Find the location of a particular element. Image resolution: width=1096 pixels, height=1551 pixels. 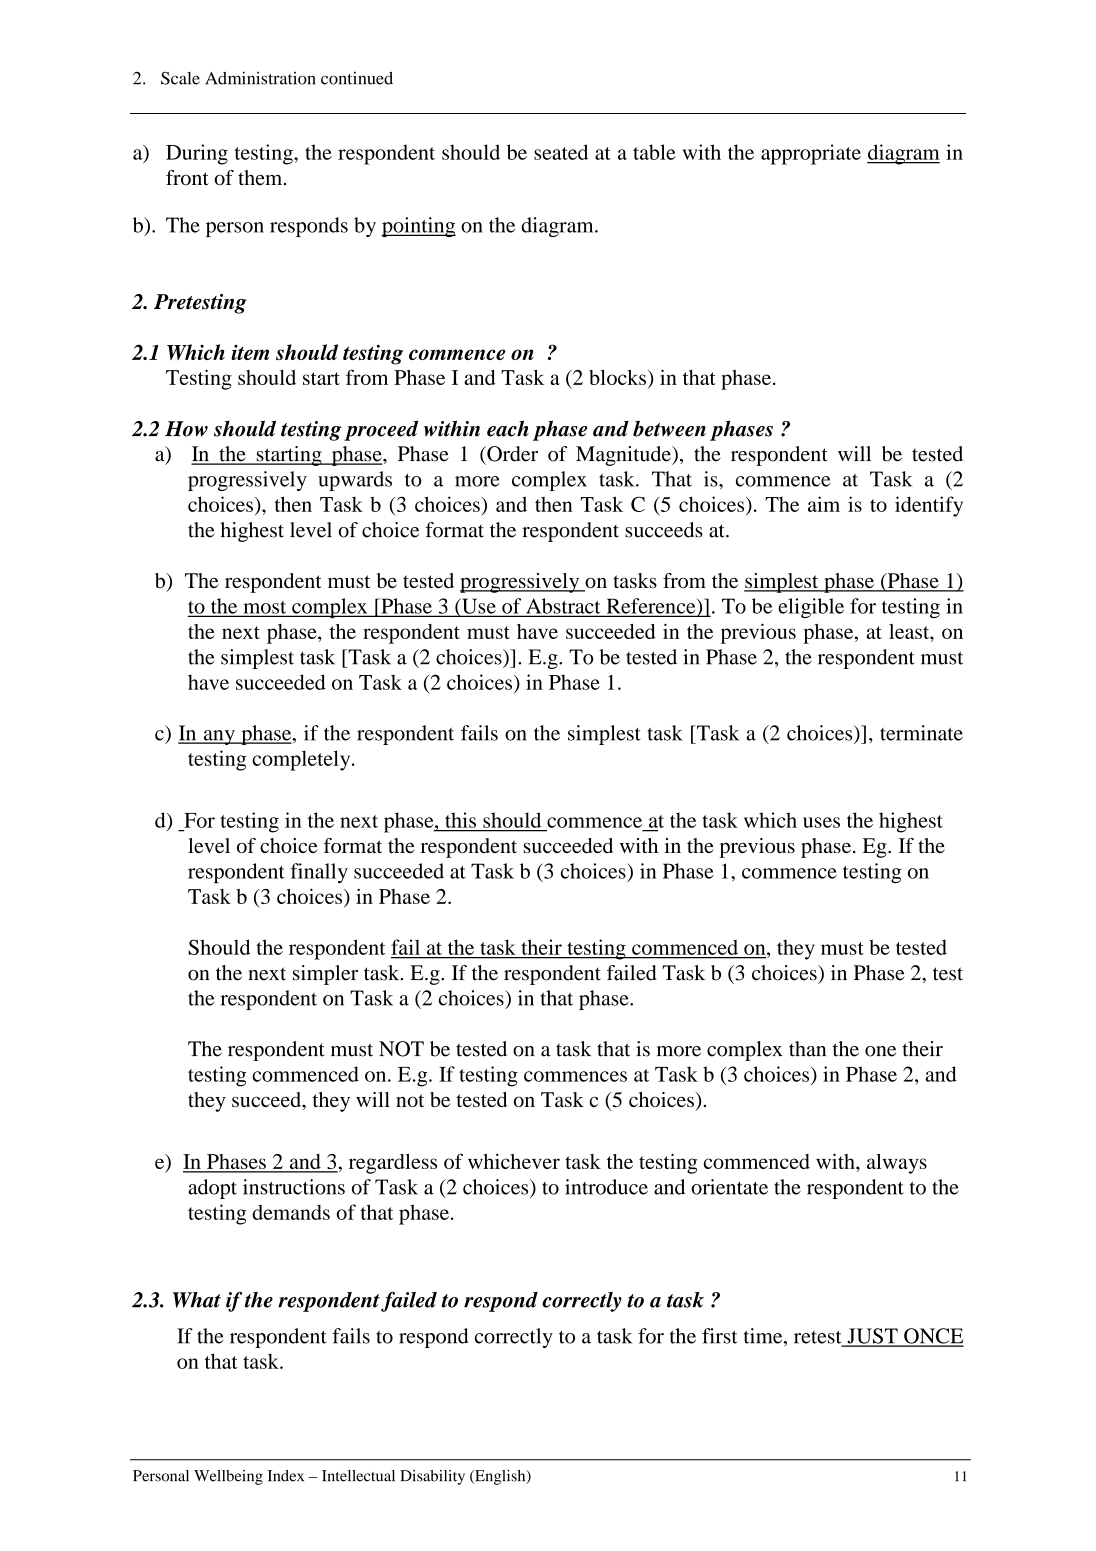

Administration is located at coordinates (260, 78).
